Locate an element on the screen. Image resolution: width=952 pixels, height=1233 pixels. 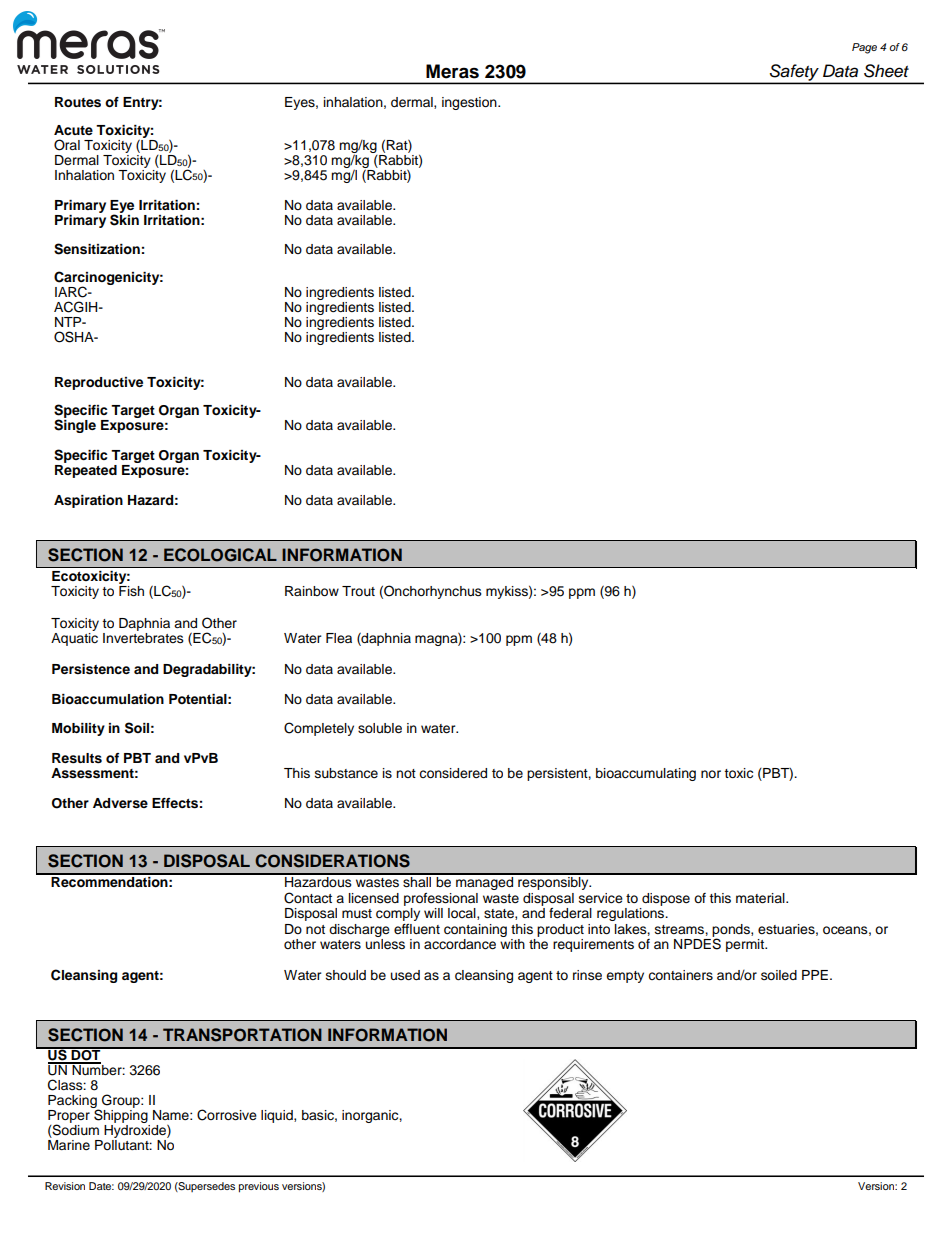
Trout is located at coordinates (358, 591).
